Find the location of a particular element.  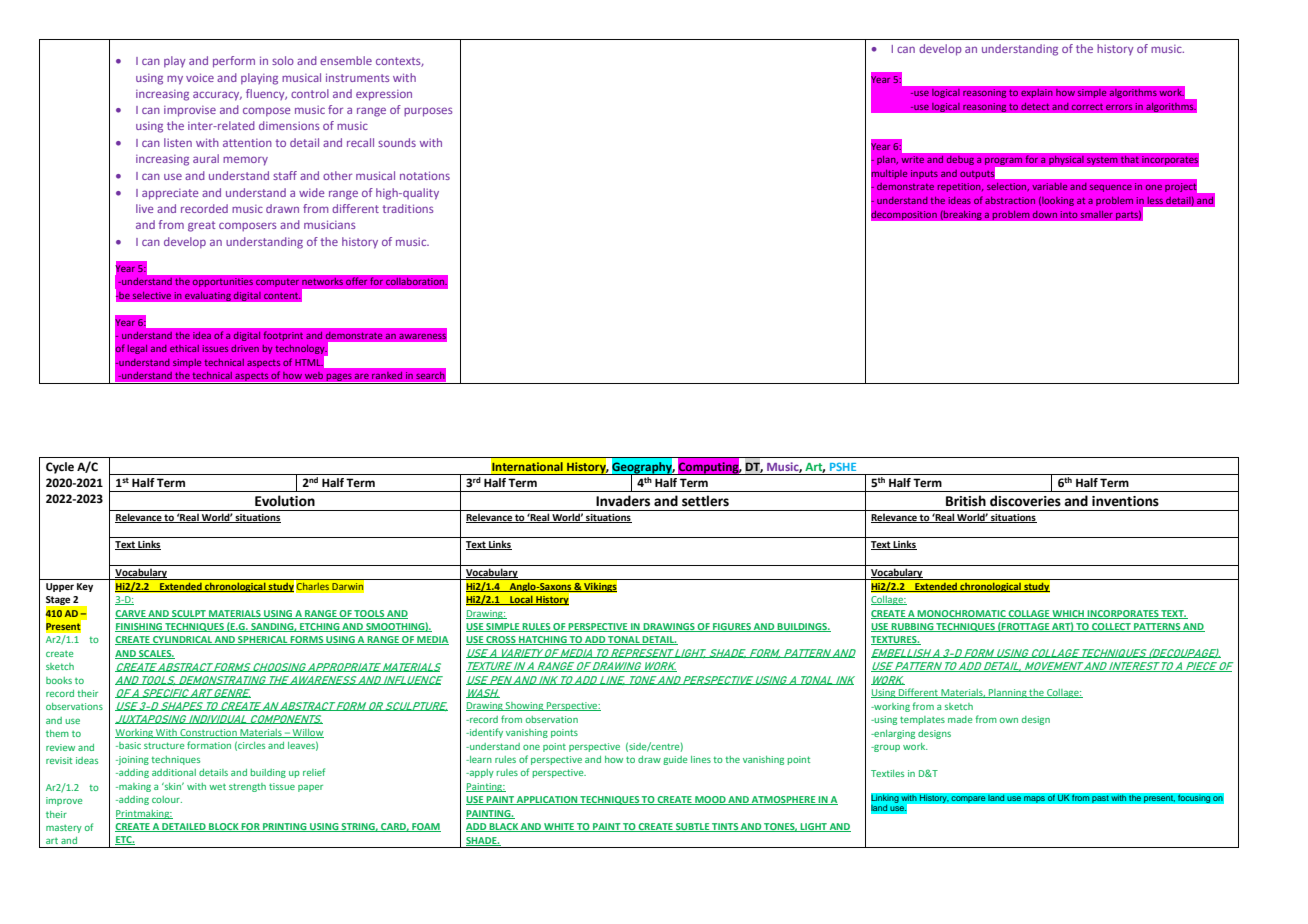

Cycle is located at coordinates (60, 468).
